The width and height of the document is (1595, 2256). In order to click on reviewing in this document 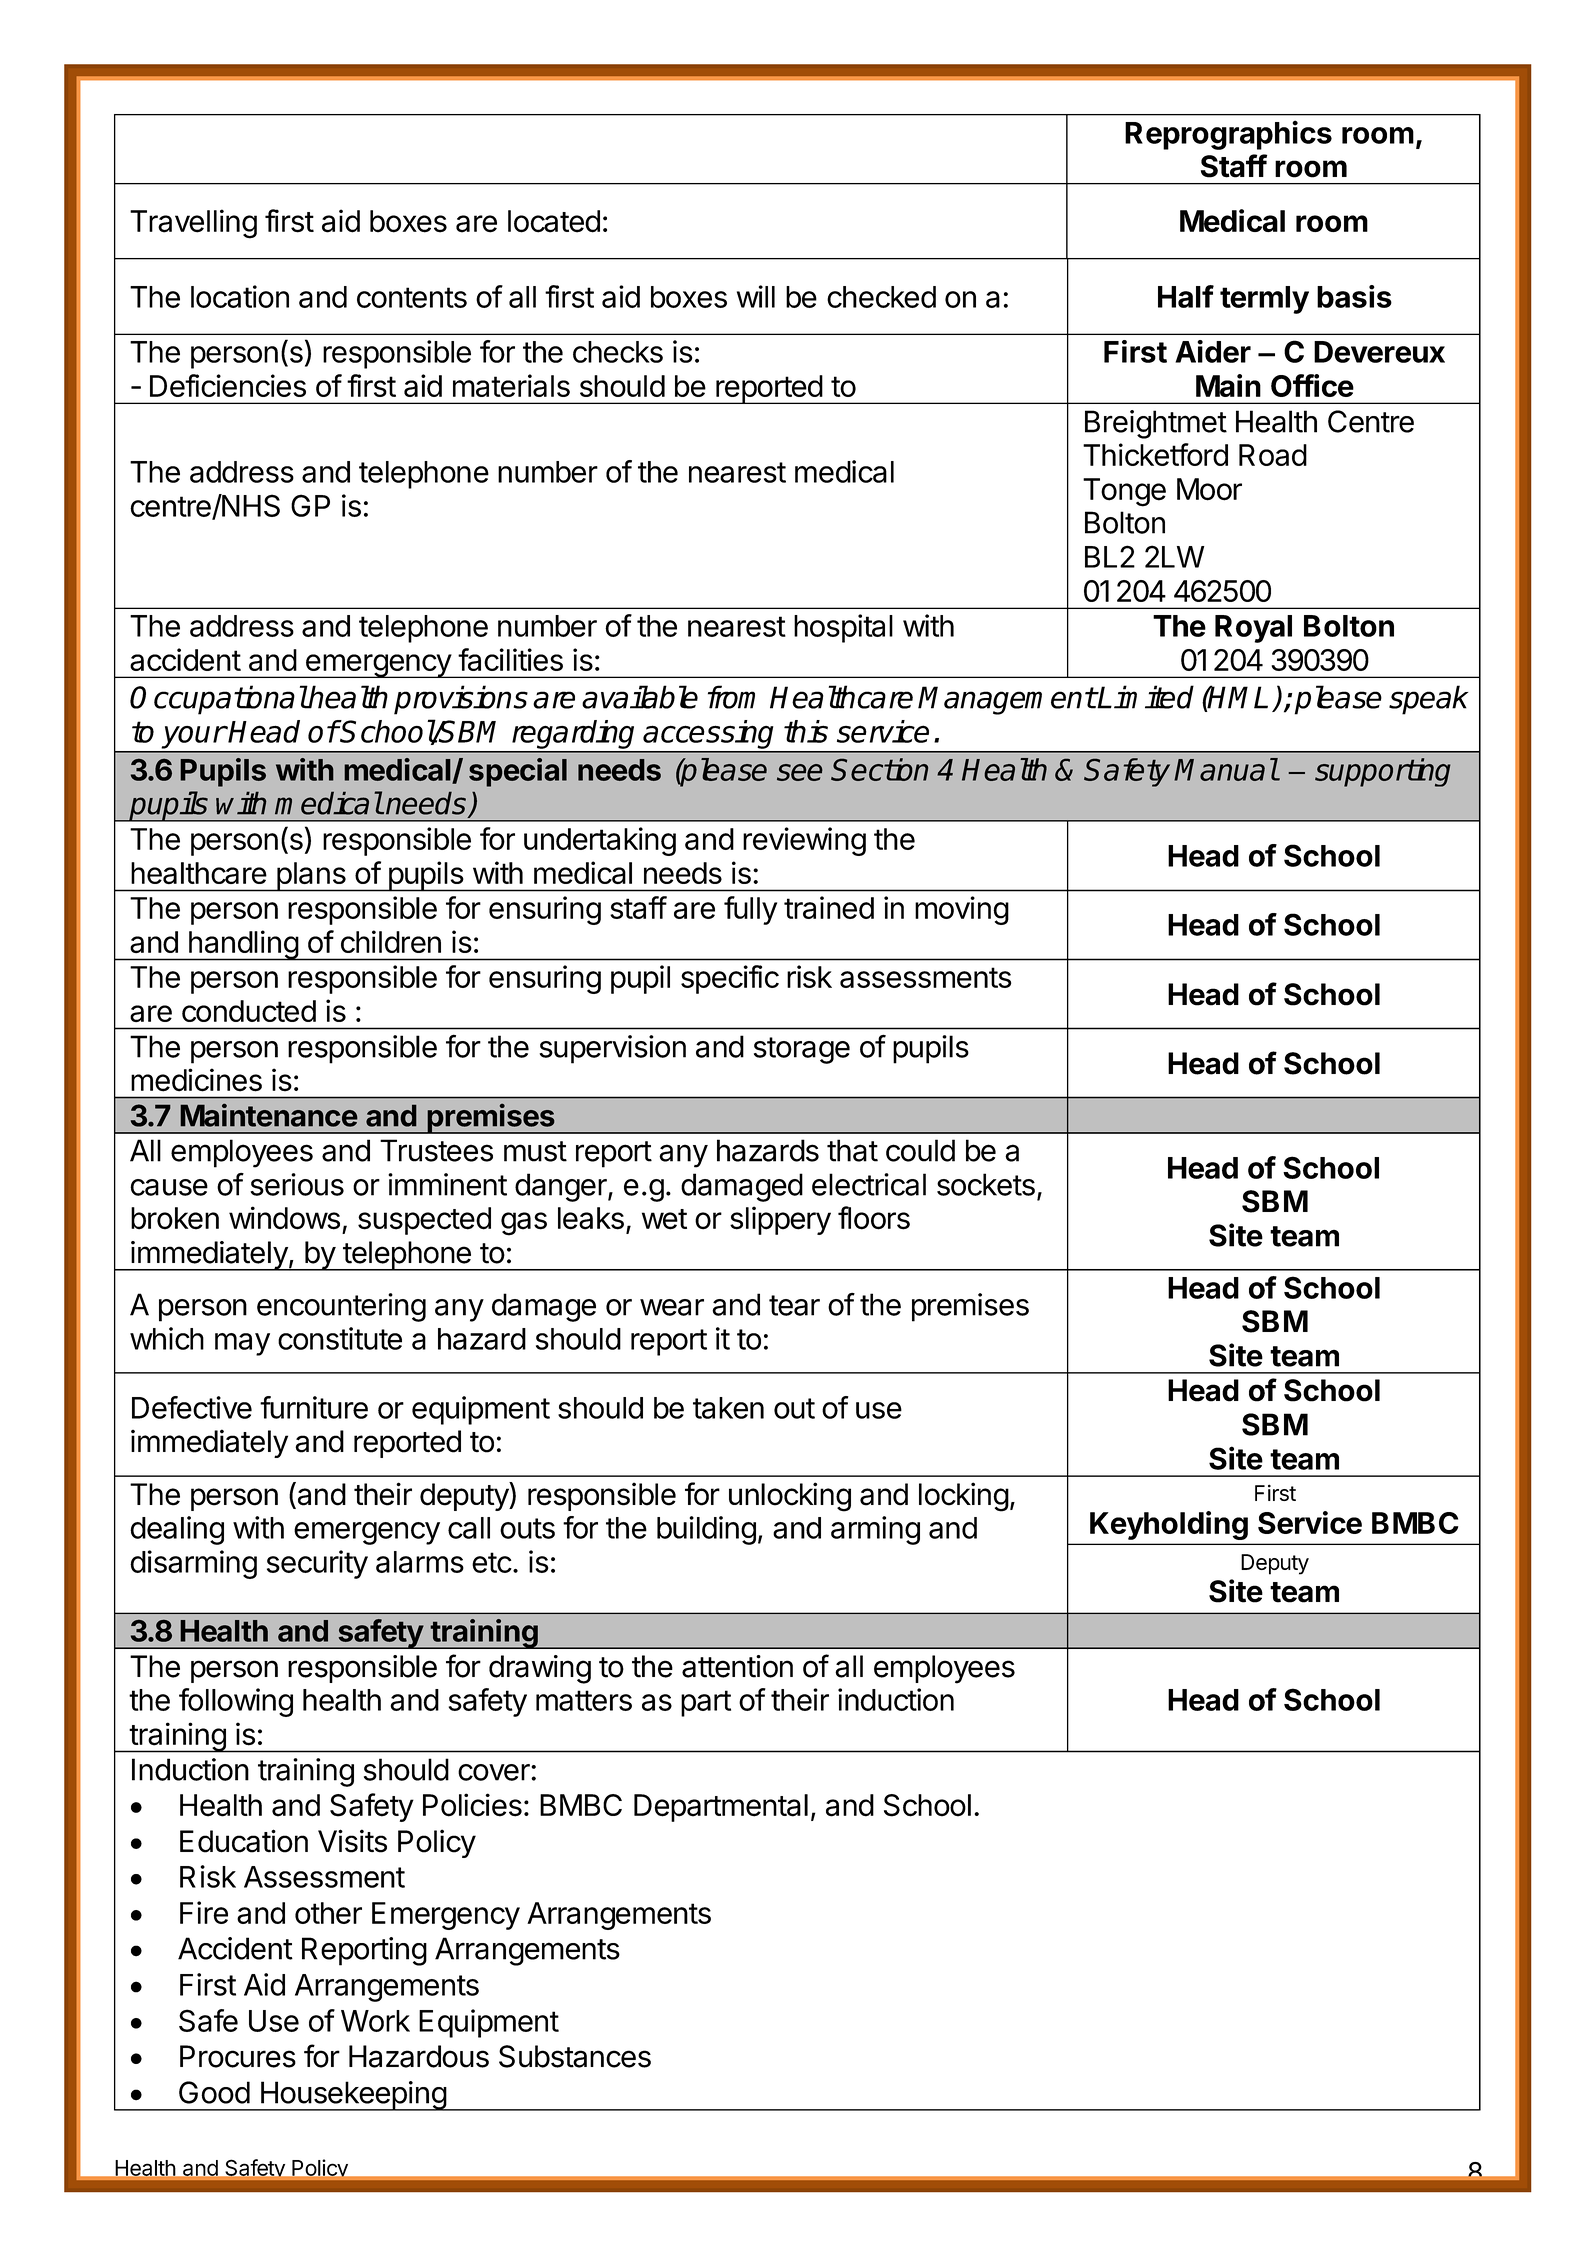, I will do `click(804, 841)`.
